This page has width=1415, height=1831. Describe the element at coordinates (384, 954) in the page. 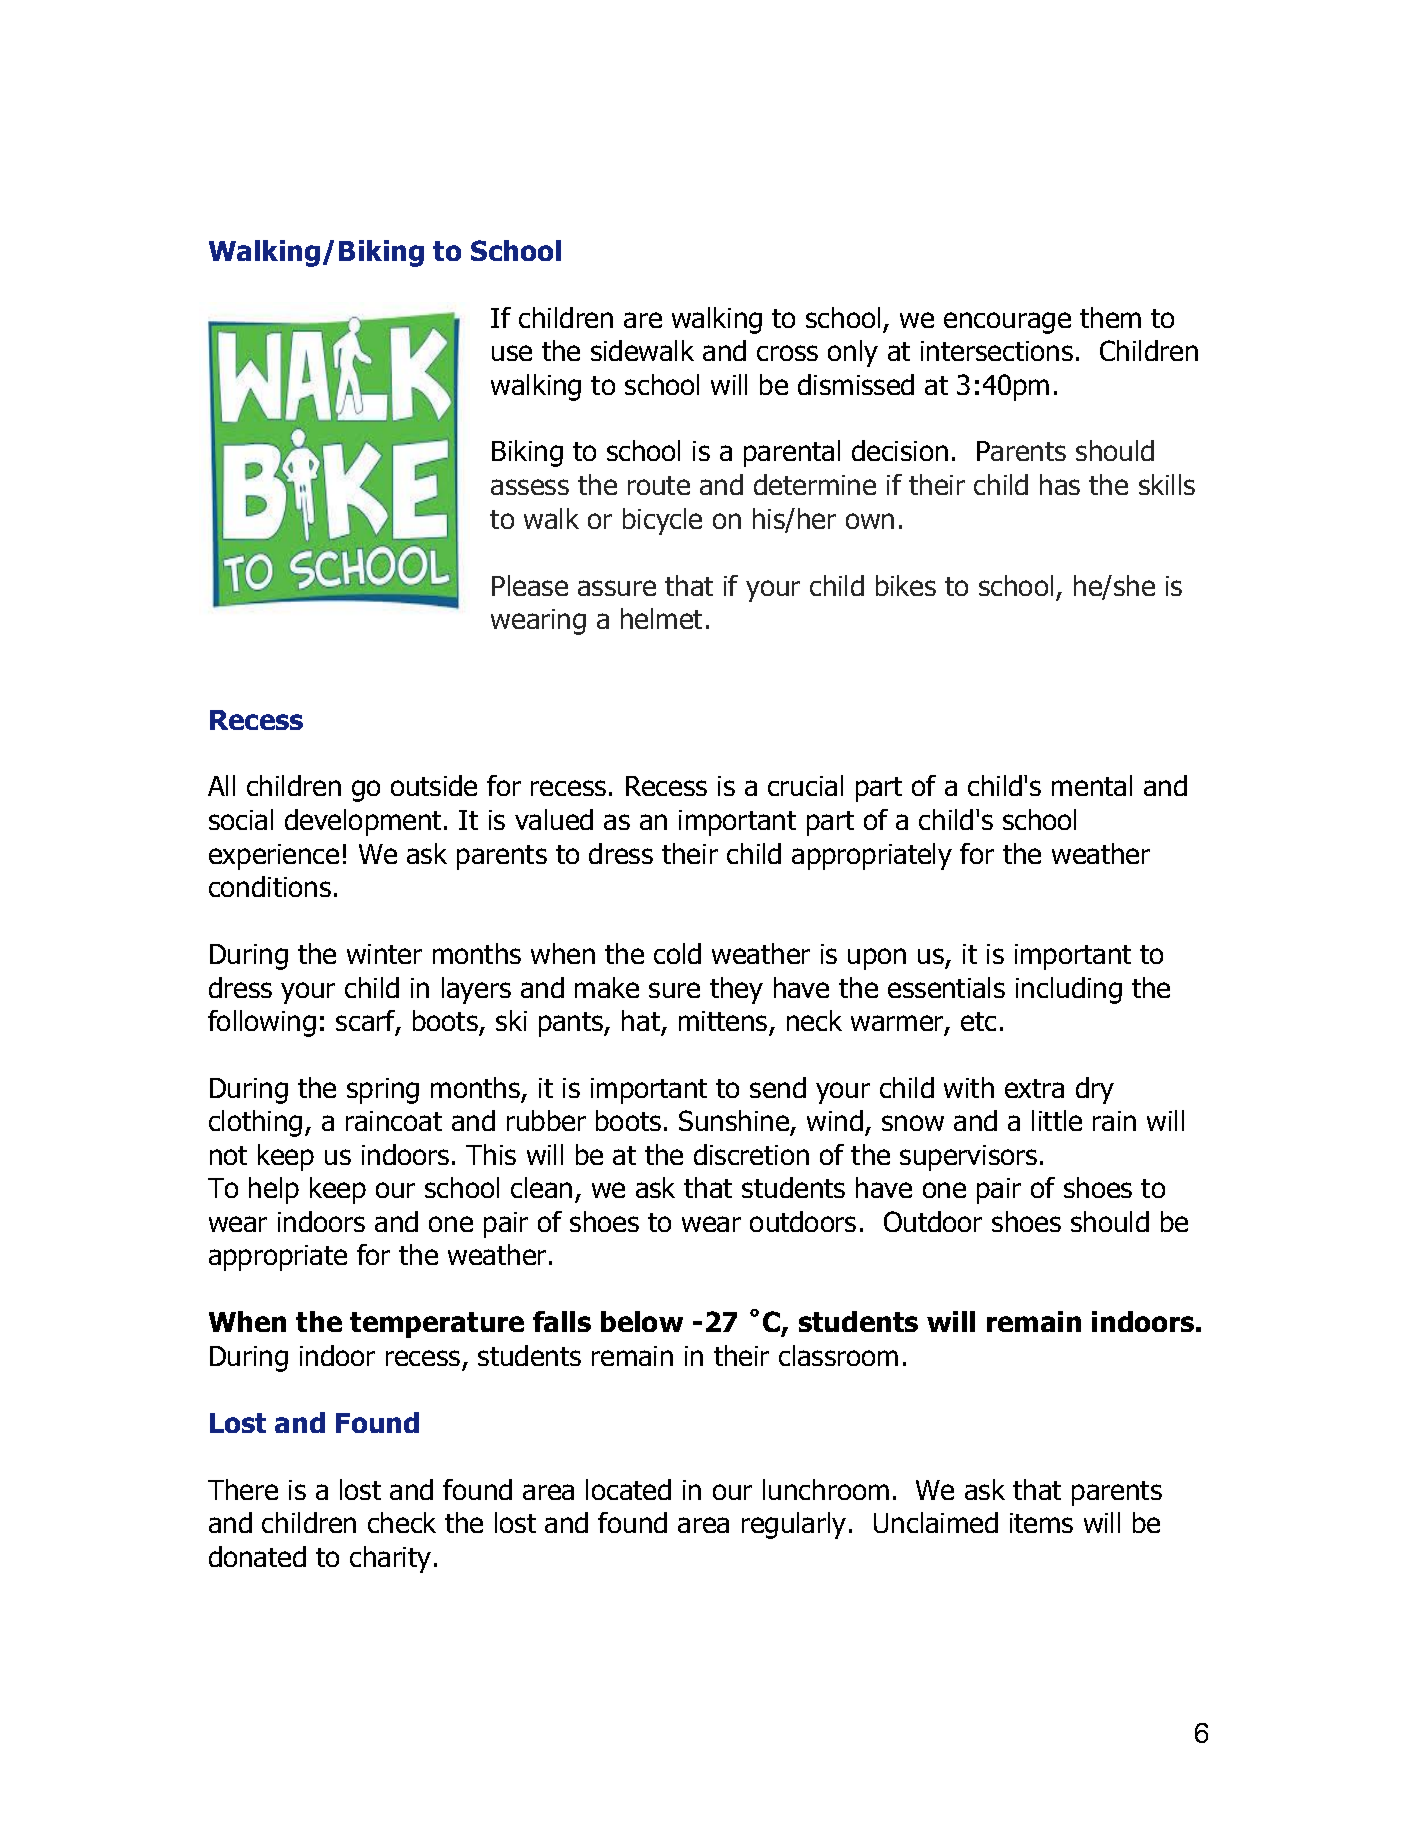

I see `winter` at that location.
